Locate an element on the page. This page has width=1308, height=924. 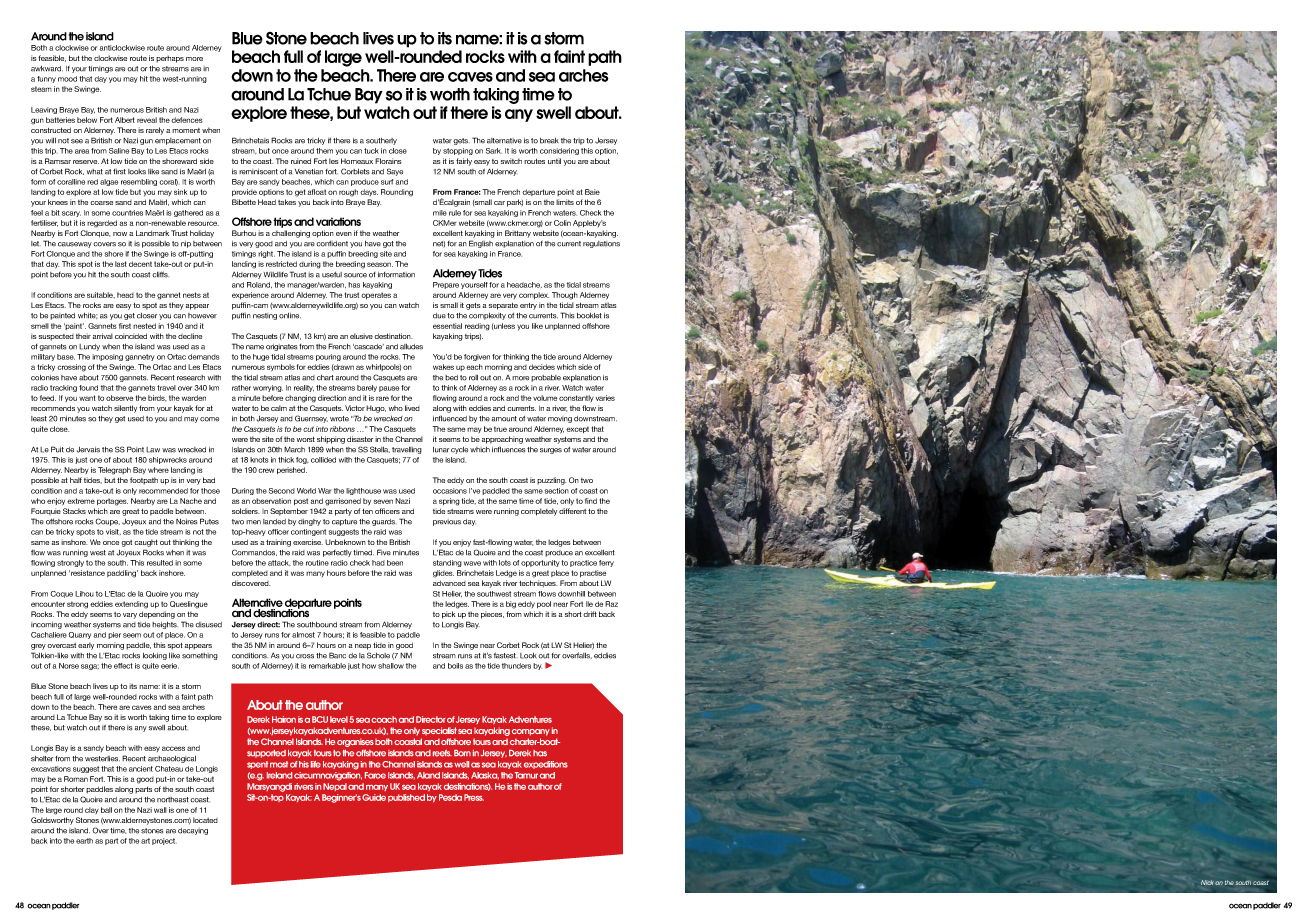
Colin is located at coordinates (562, 223).
